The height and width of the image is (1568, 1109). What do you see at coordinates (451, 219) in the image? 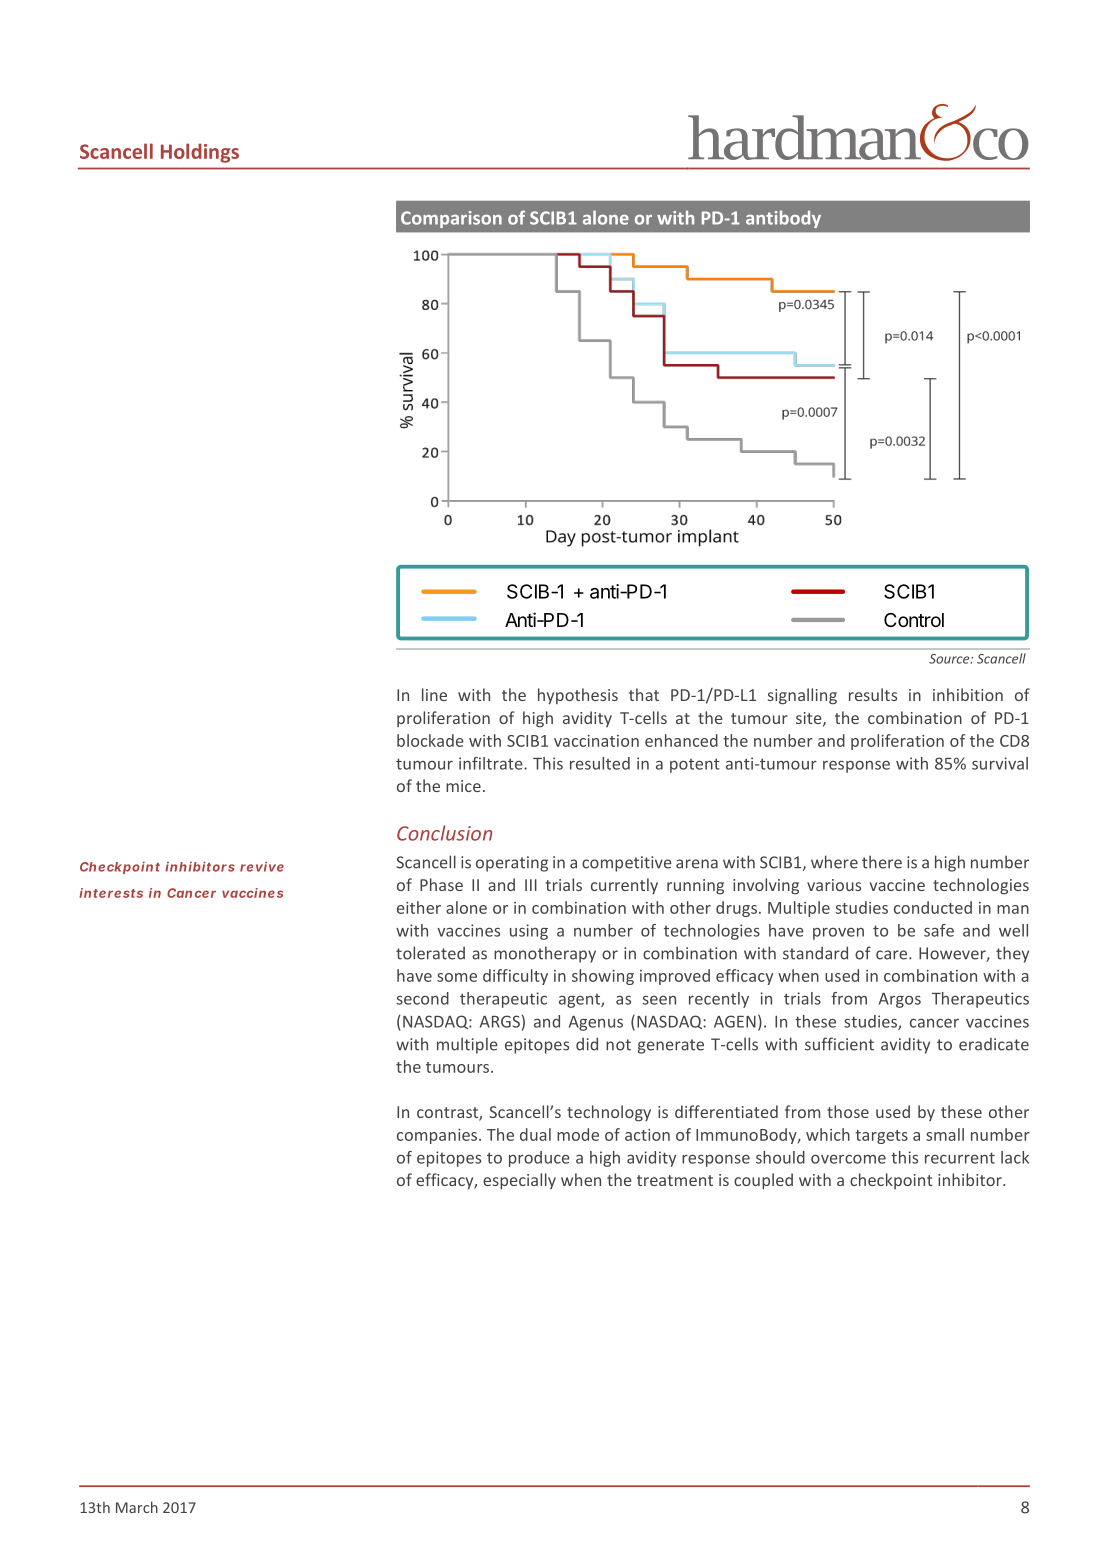
I see `Comparison` at bounding box center [451, 219].
